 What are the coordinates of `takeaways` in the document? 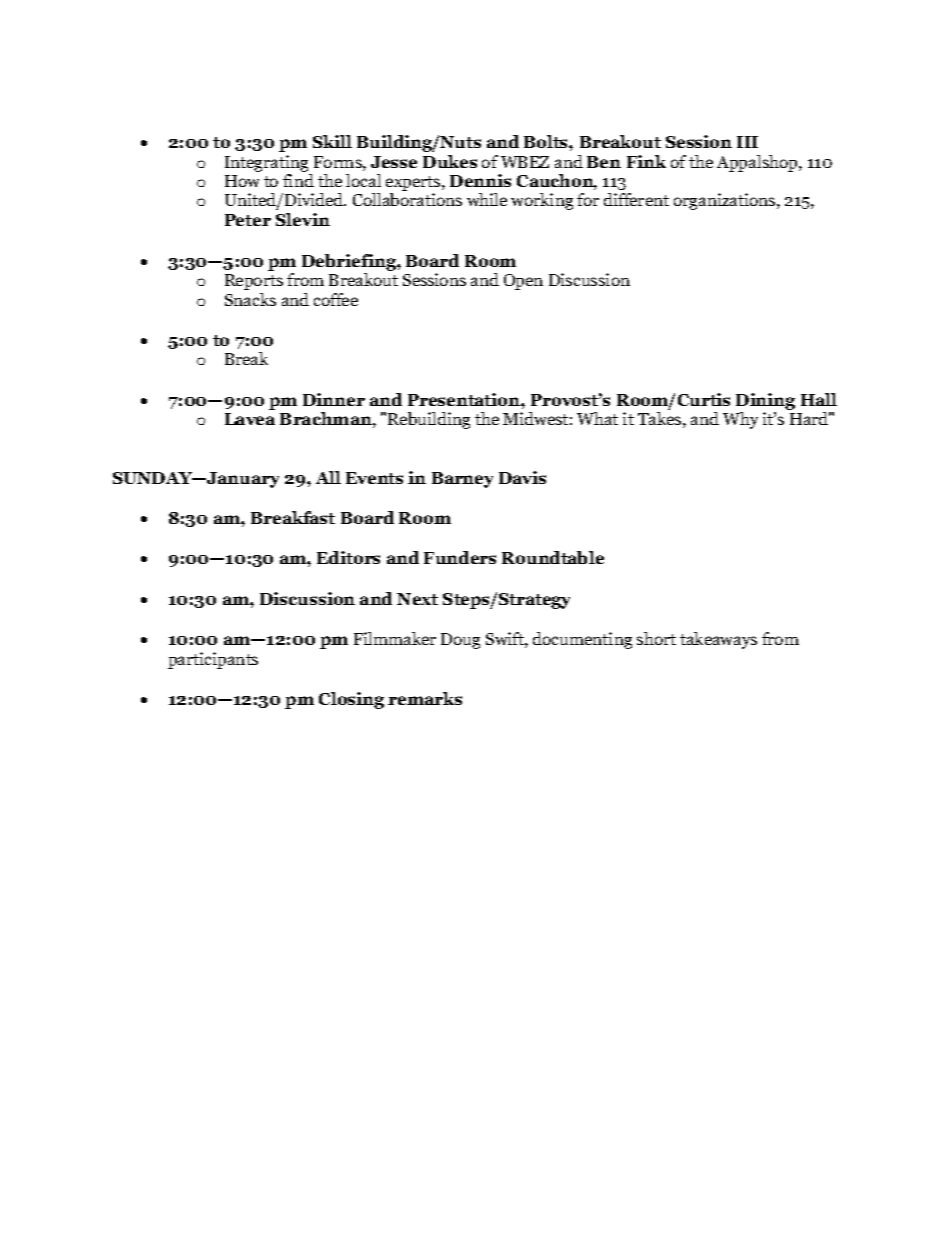 It's located at (718, 640).
